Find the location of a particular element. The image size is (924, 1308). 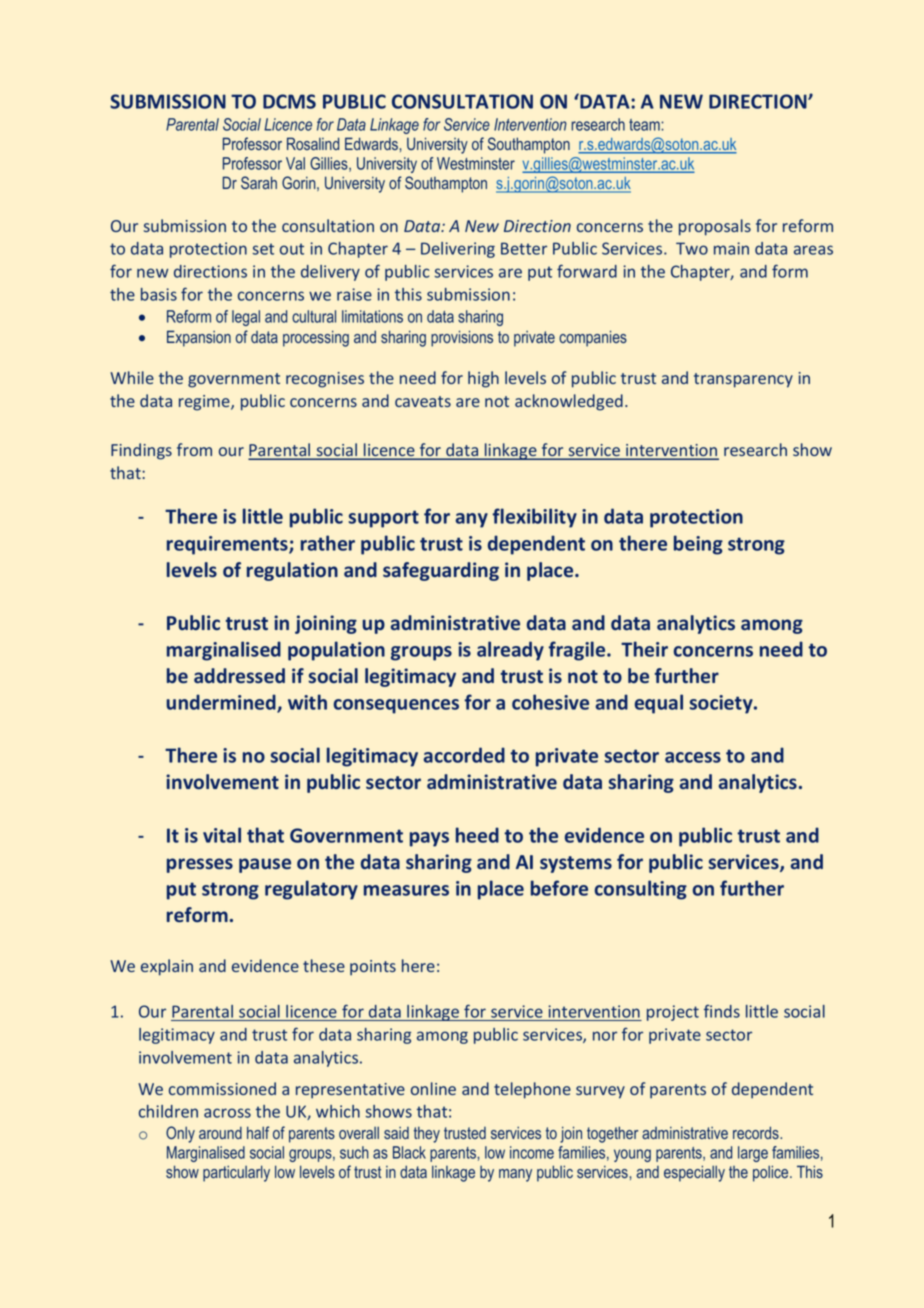

transparency is located at coordinates (743, 380).
